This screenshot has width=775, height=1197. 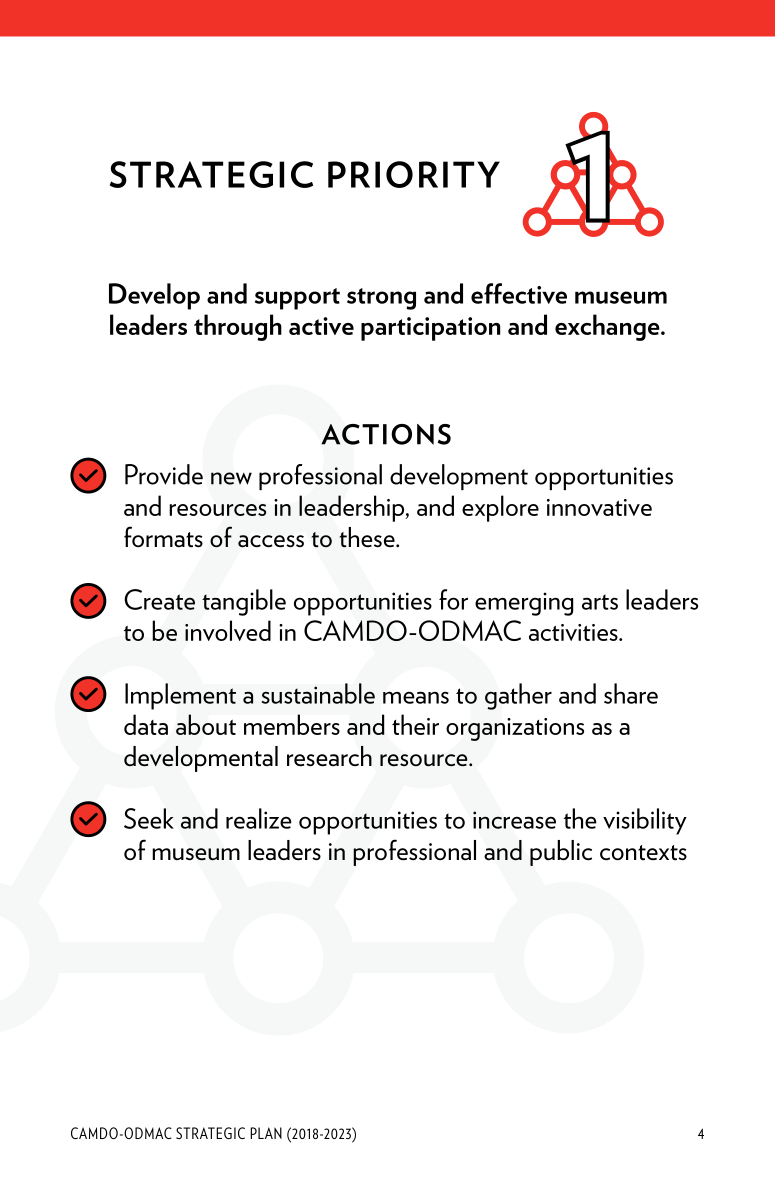 What do you see at coordinates (574, 632) in the screenshot?
I see `activities` at bounding box center [574, 632].
